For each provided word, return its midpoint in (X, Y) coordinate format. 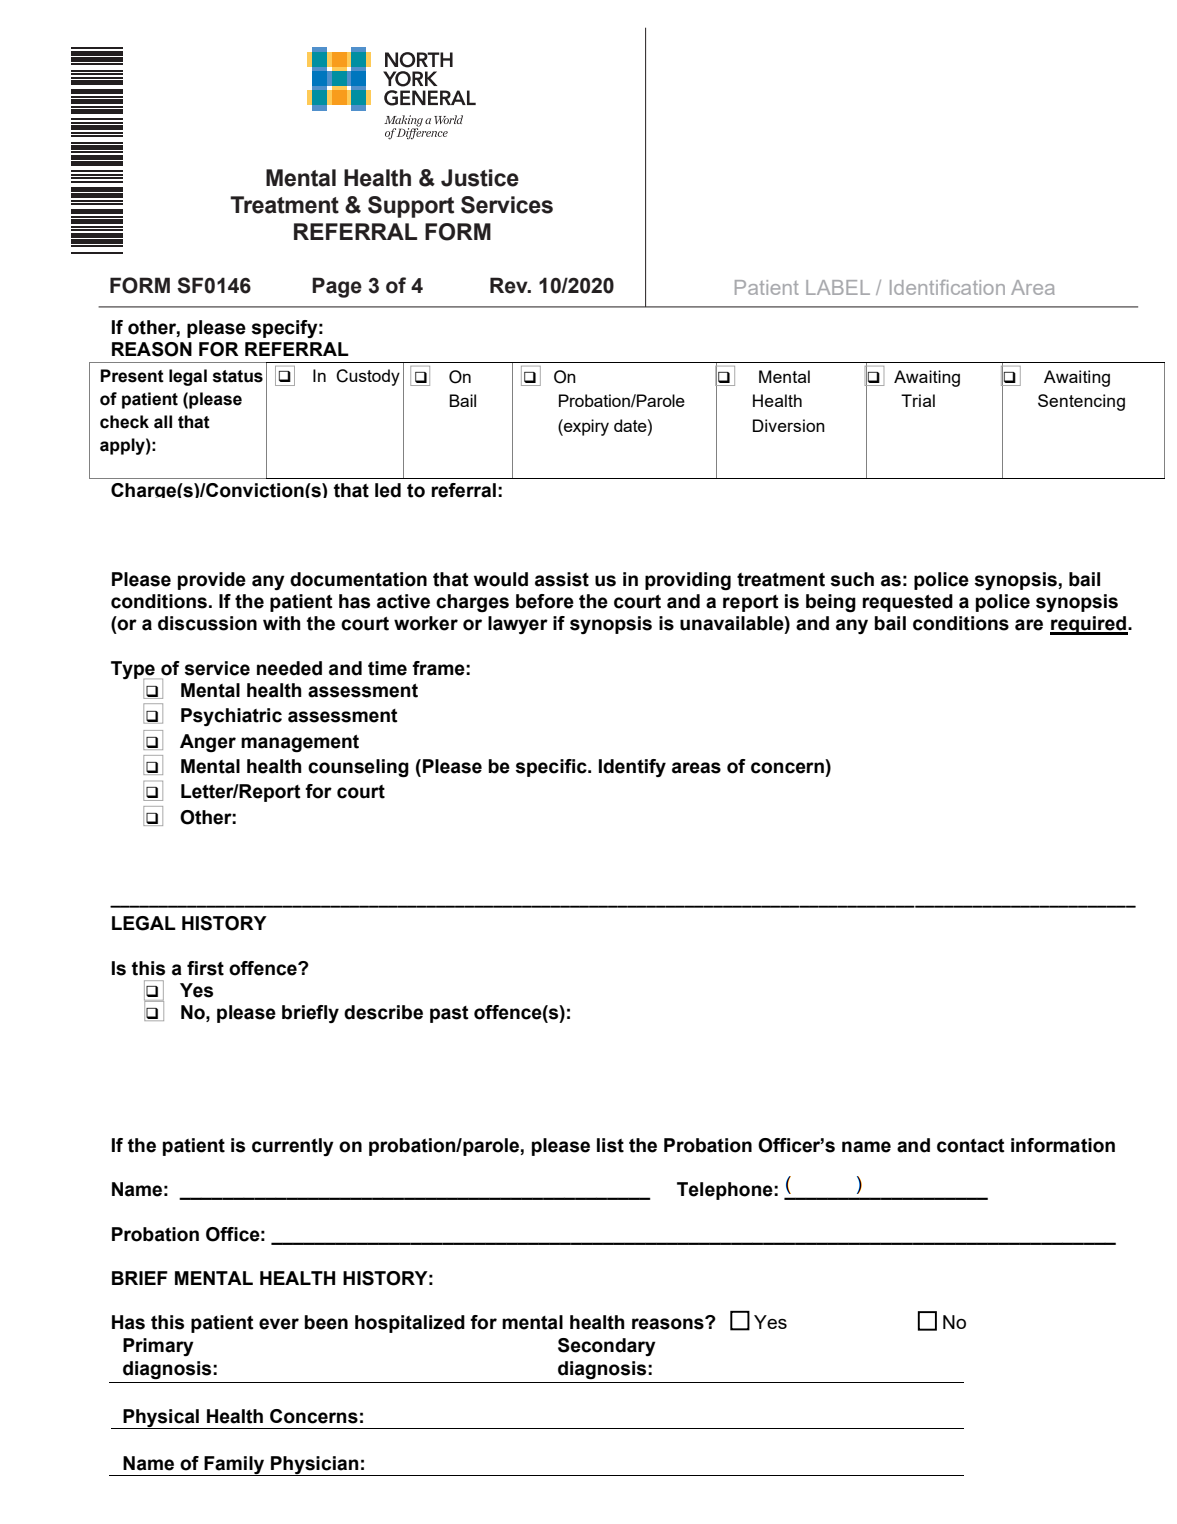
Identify (632, 768)
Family (235, 1466)
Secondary (607, 1347)
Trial (918, 400)
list (610, 1145)
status (238, 376)
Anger (208, 743)
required (1089, 625)
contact (971, 1146)
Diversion (789, 425)
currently (293, 1147)
